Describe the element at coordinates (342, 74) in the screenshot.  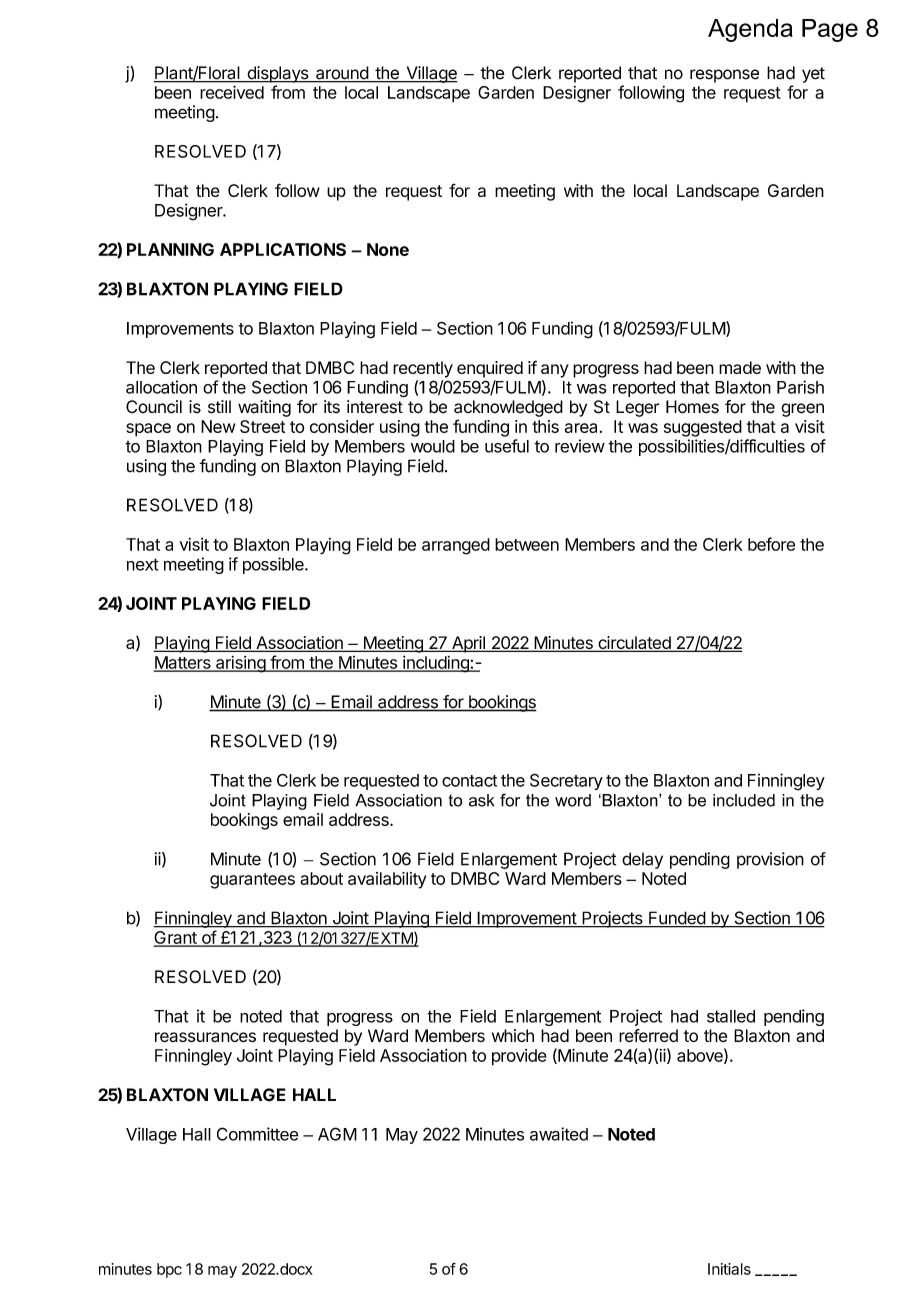
I see `around` at that location.
